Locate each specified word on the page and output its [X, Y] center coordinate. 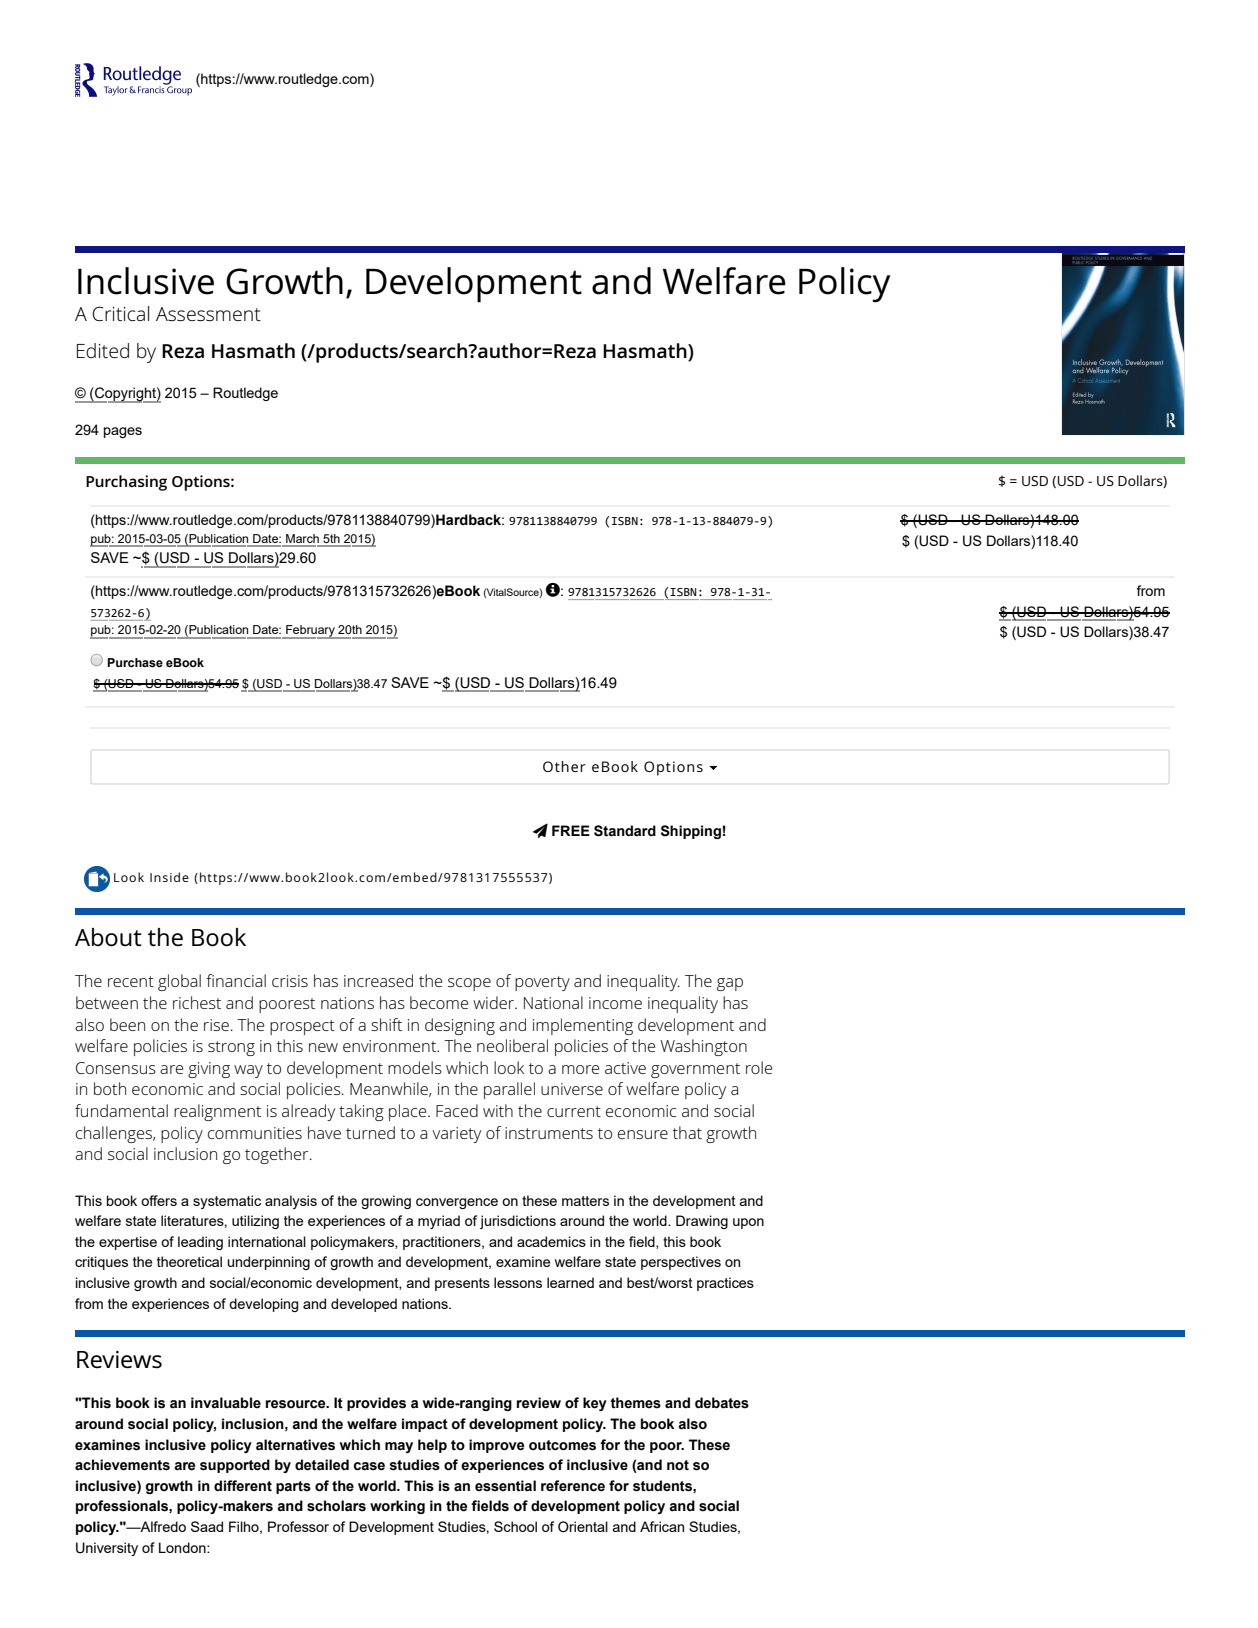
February [310, 632]
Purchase [135, 662]
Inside [169, 877]
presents [462, 1284]
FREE [571, 830]
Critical [120, 313]
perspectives [681, 1263]
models [415, 1067]
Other [564, 766]
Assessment [208, 314]
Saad [207, 1526]
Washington [703, 1047]
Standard [625, 831]
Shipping [691, 832]
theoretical [189, 1261]
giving [209, 1070]
